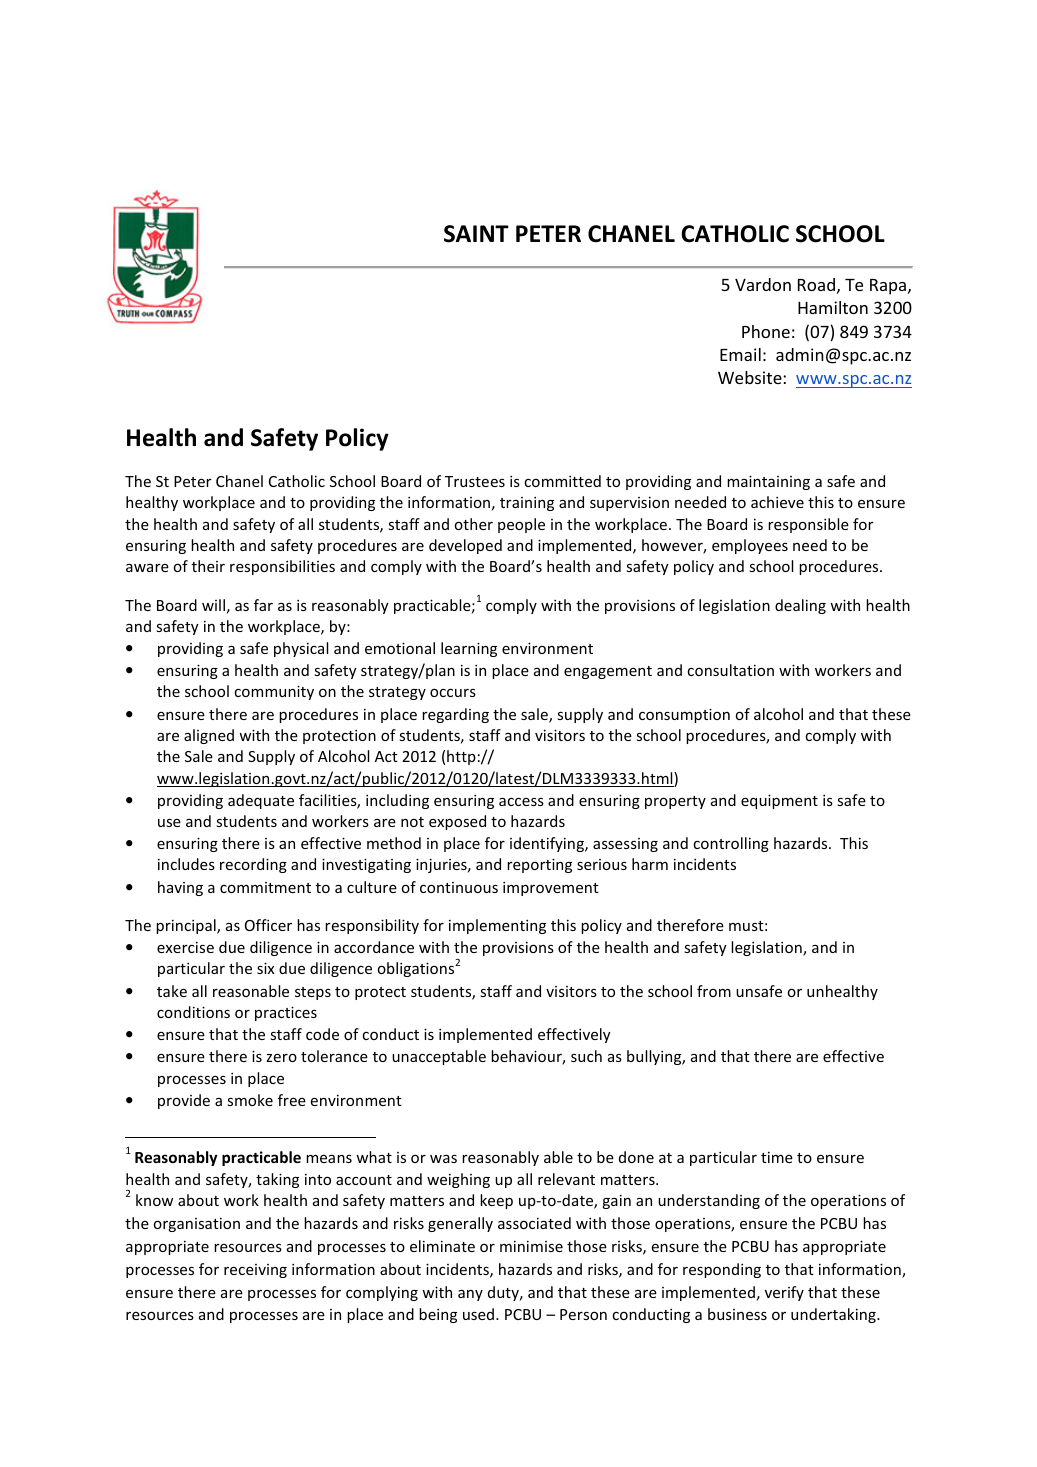  What do you see at coordinates (255, 1271) in the page?
I see `receiving` at bounding box center [255, 1271].
